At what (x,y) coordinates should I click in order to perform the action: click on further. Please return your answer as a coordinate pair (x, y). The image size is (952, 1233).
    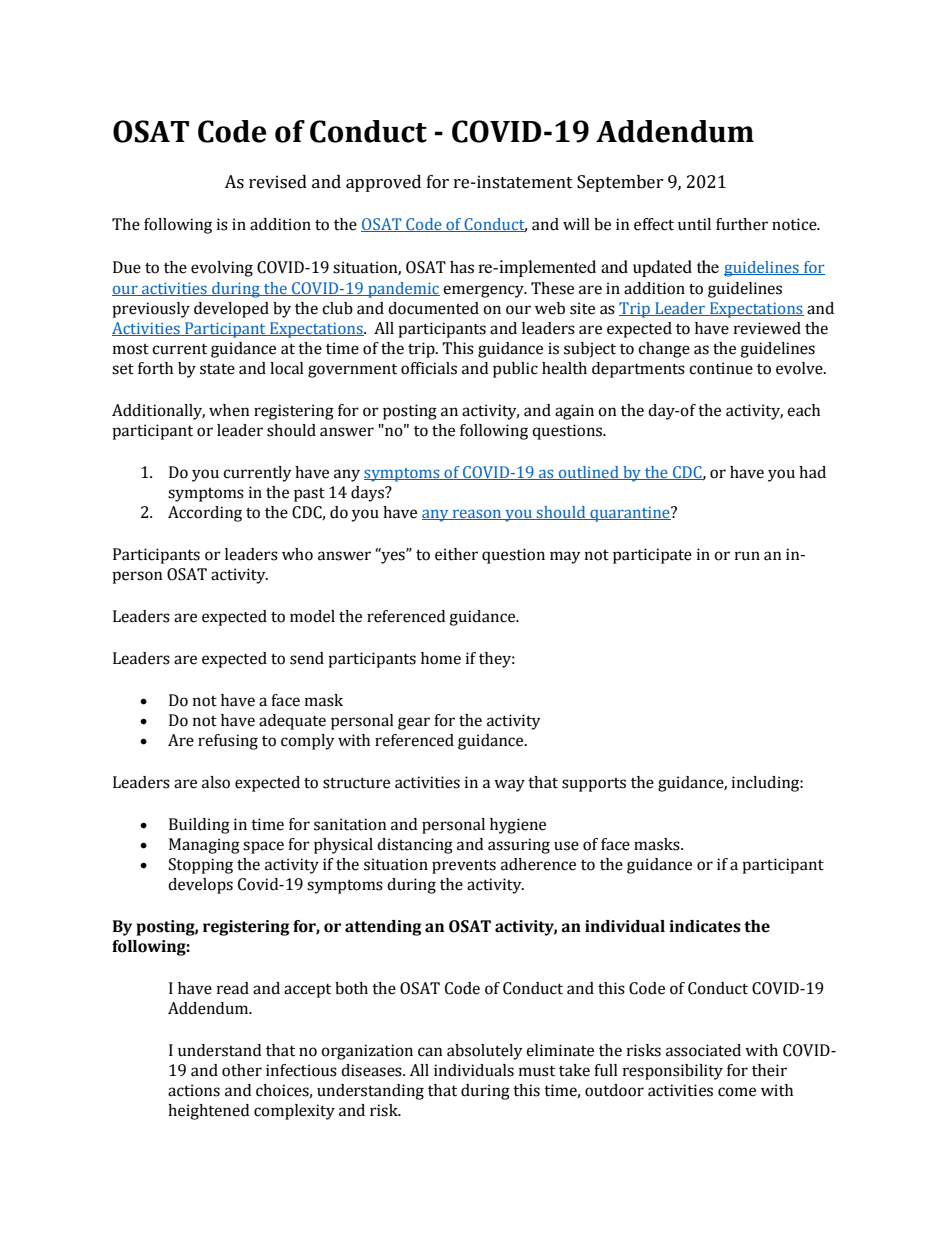
    Looking at the image, I should click on (742, 224).
